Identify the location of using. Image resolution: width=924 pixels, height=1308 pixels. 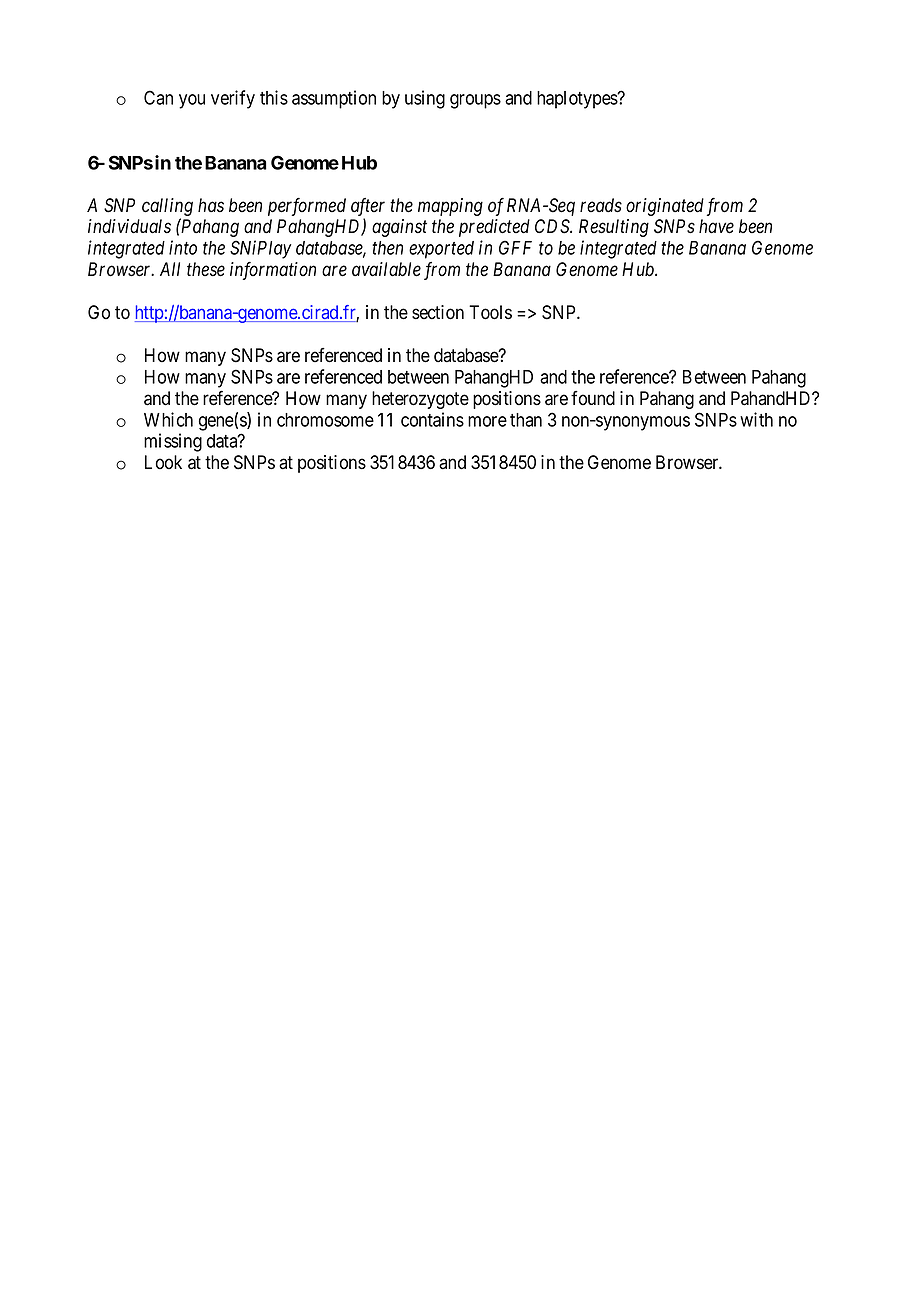
(425, 99).
